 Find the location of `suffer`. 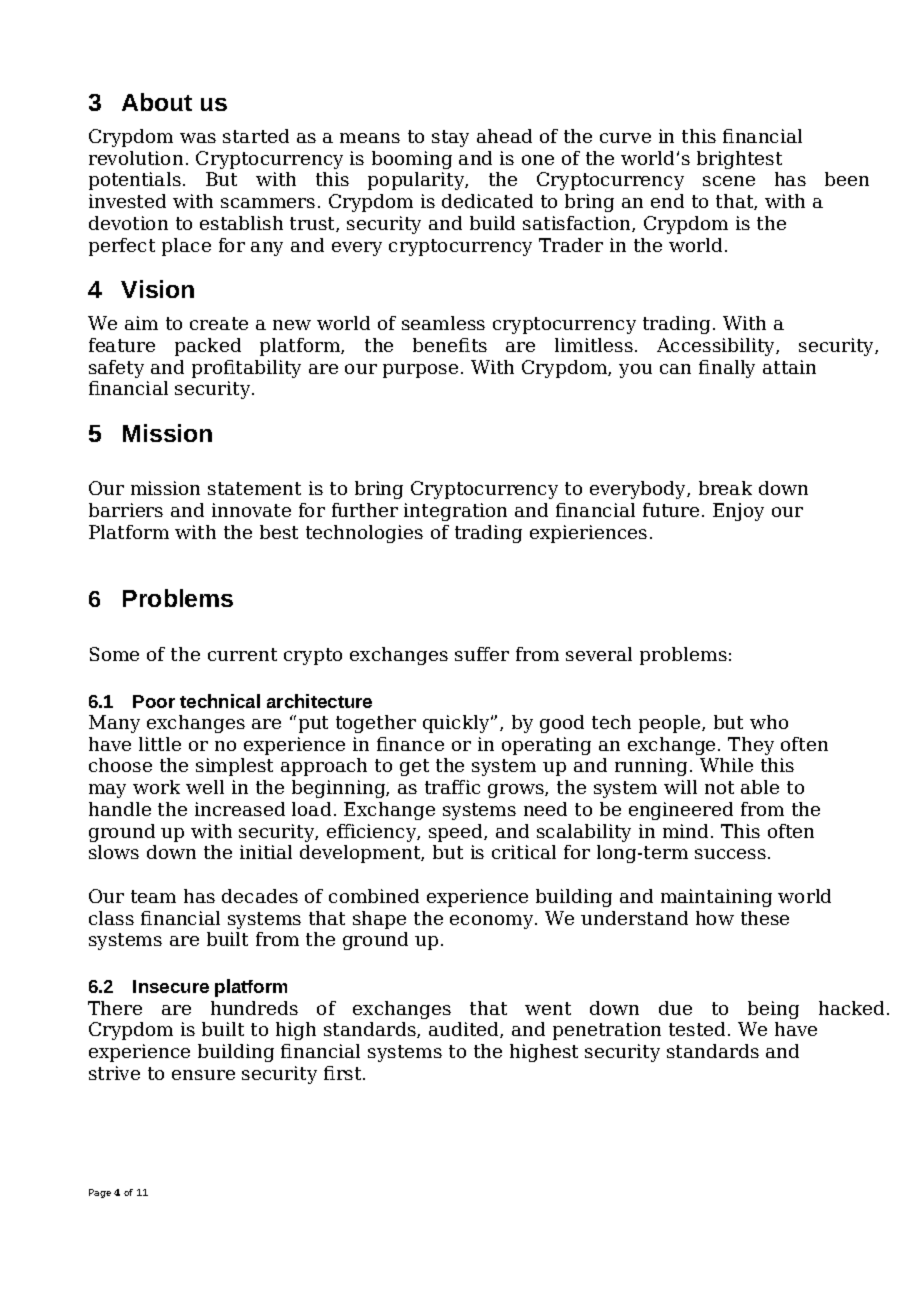

suffer is located at coordinates (482, 654).
